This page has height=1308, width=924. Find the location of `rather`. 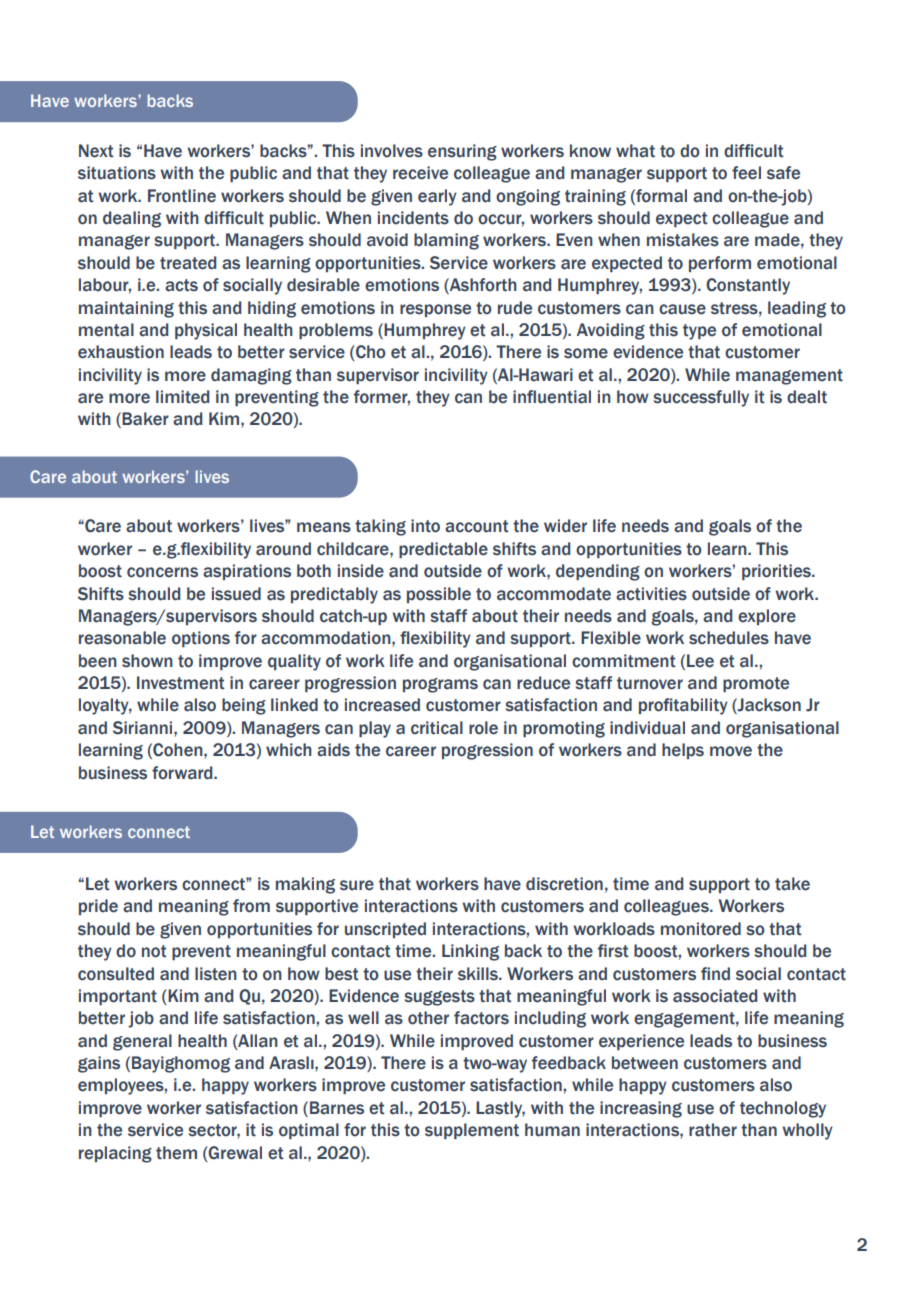

rather is located at coordinates (713, 1130).
